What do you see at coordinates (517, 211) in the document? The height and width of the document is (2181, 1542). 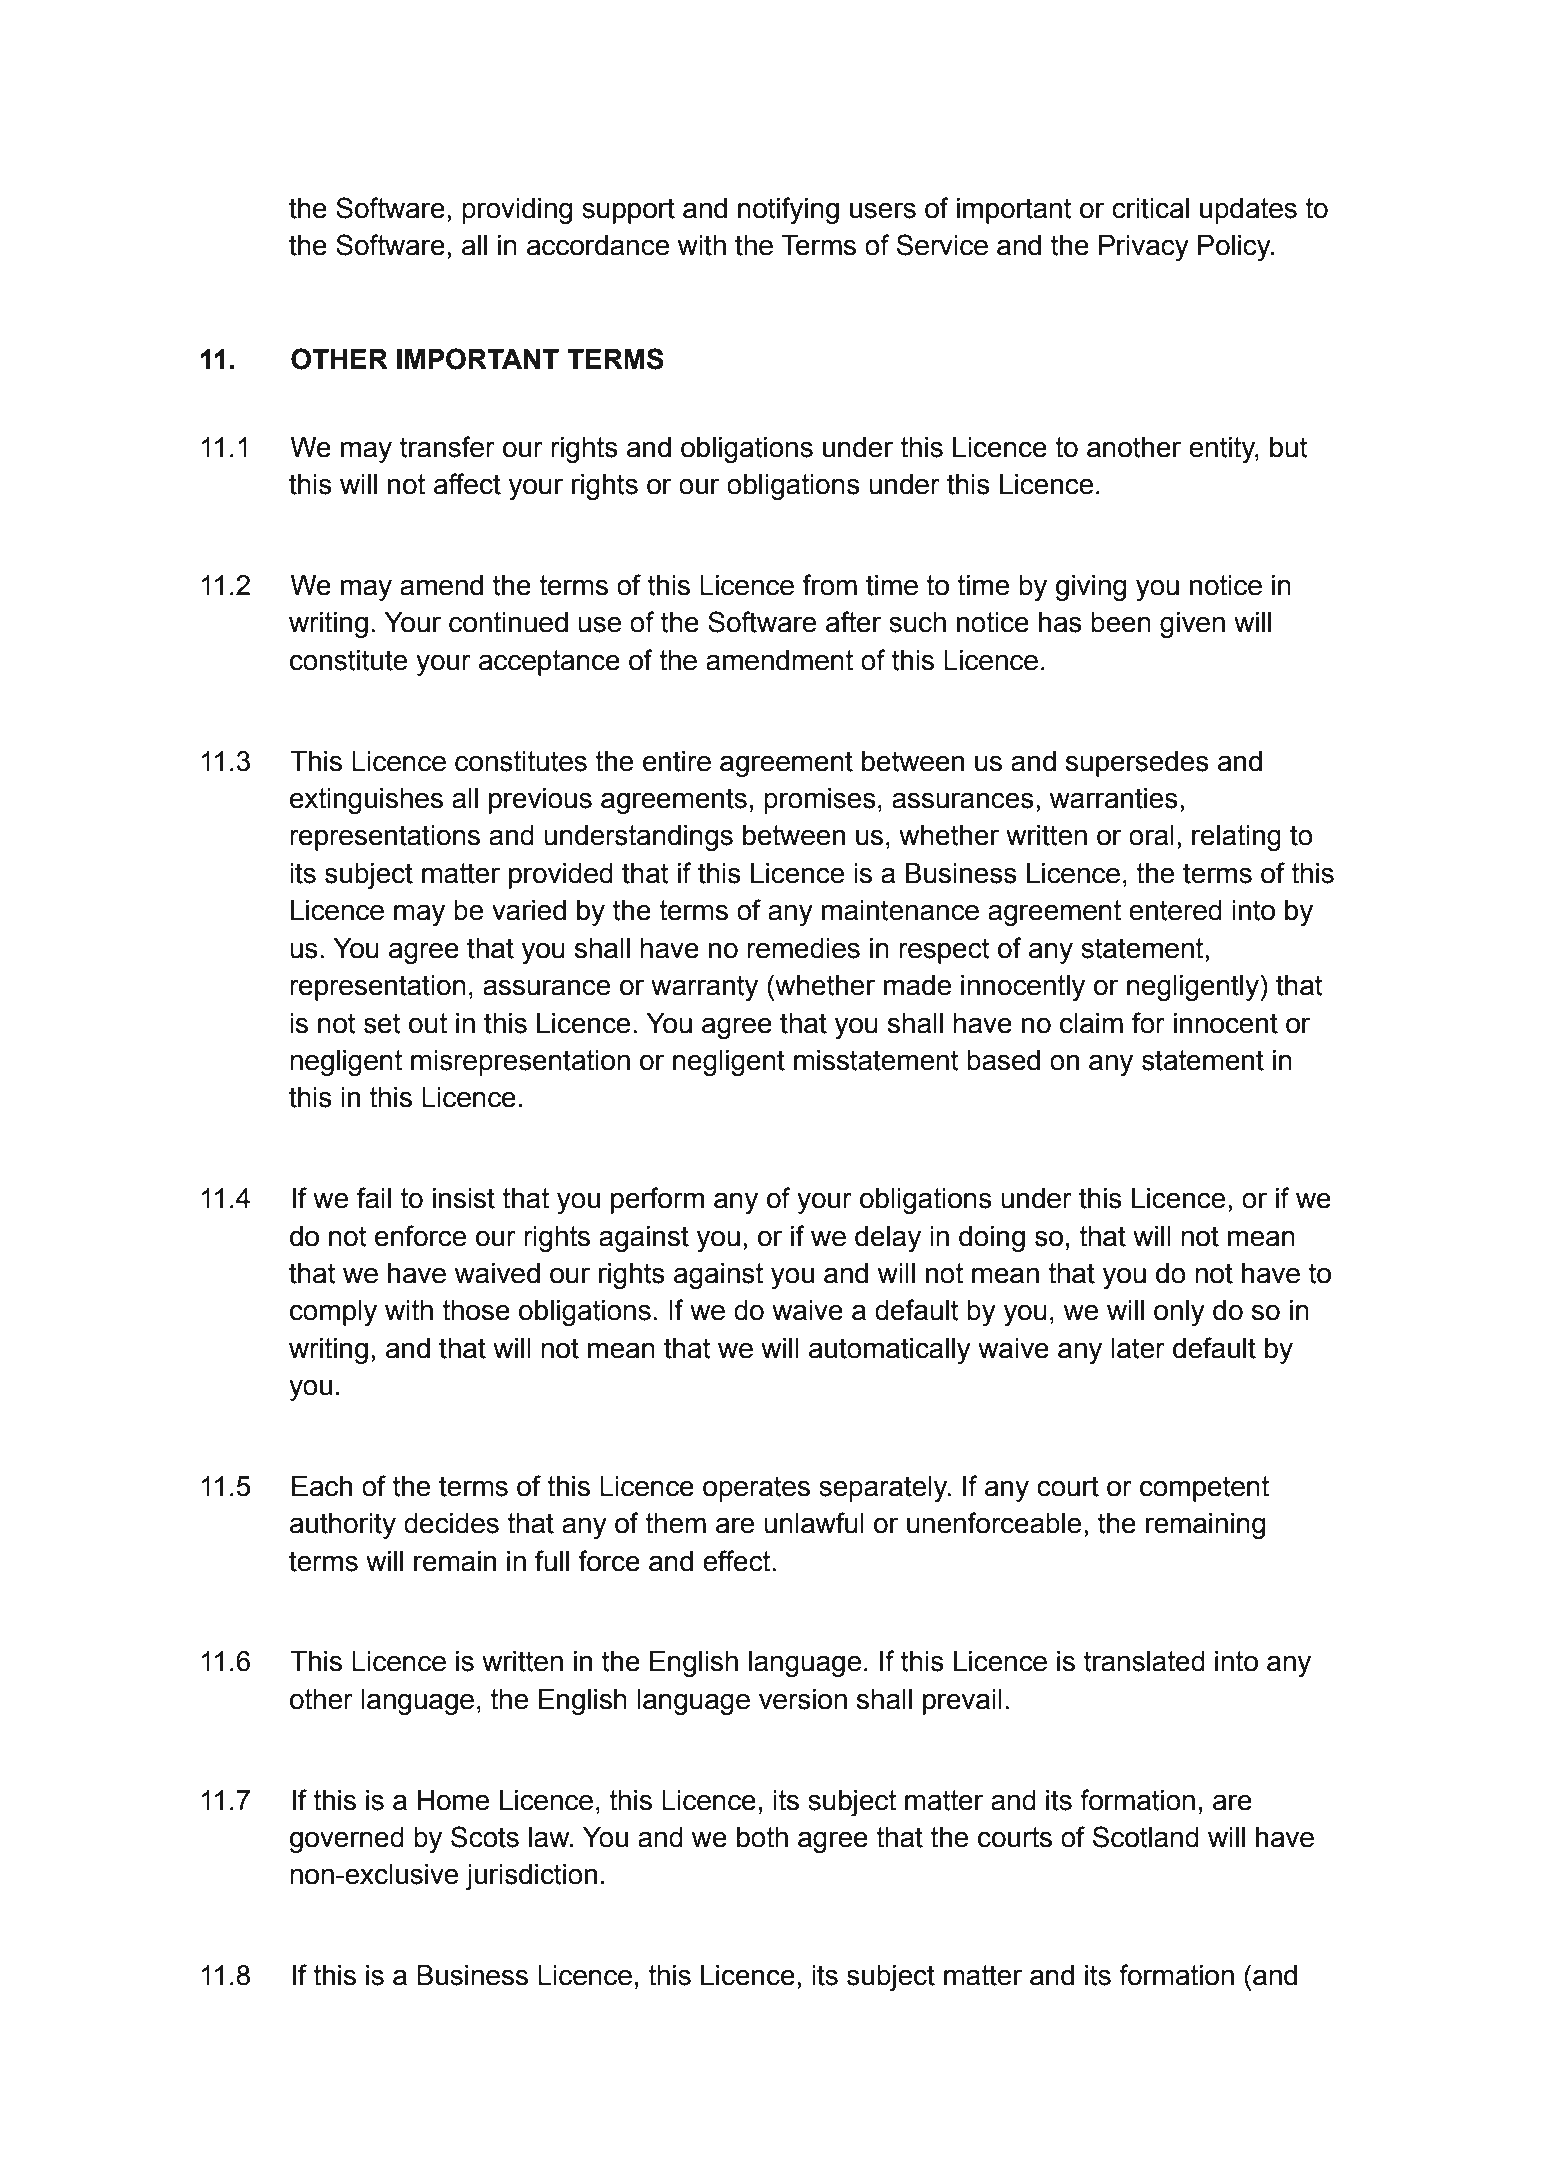 I see `providing` at bounding box center [517, 211].
